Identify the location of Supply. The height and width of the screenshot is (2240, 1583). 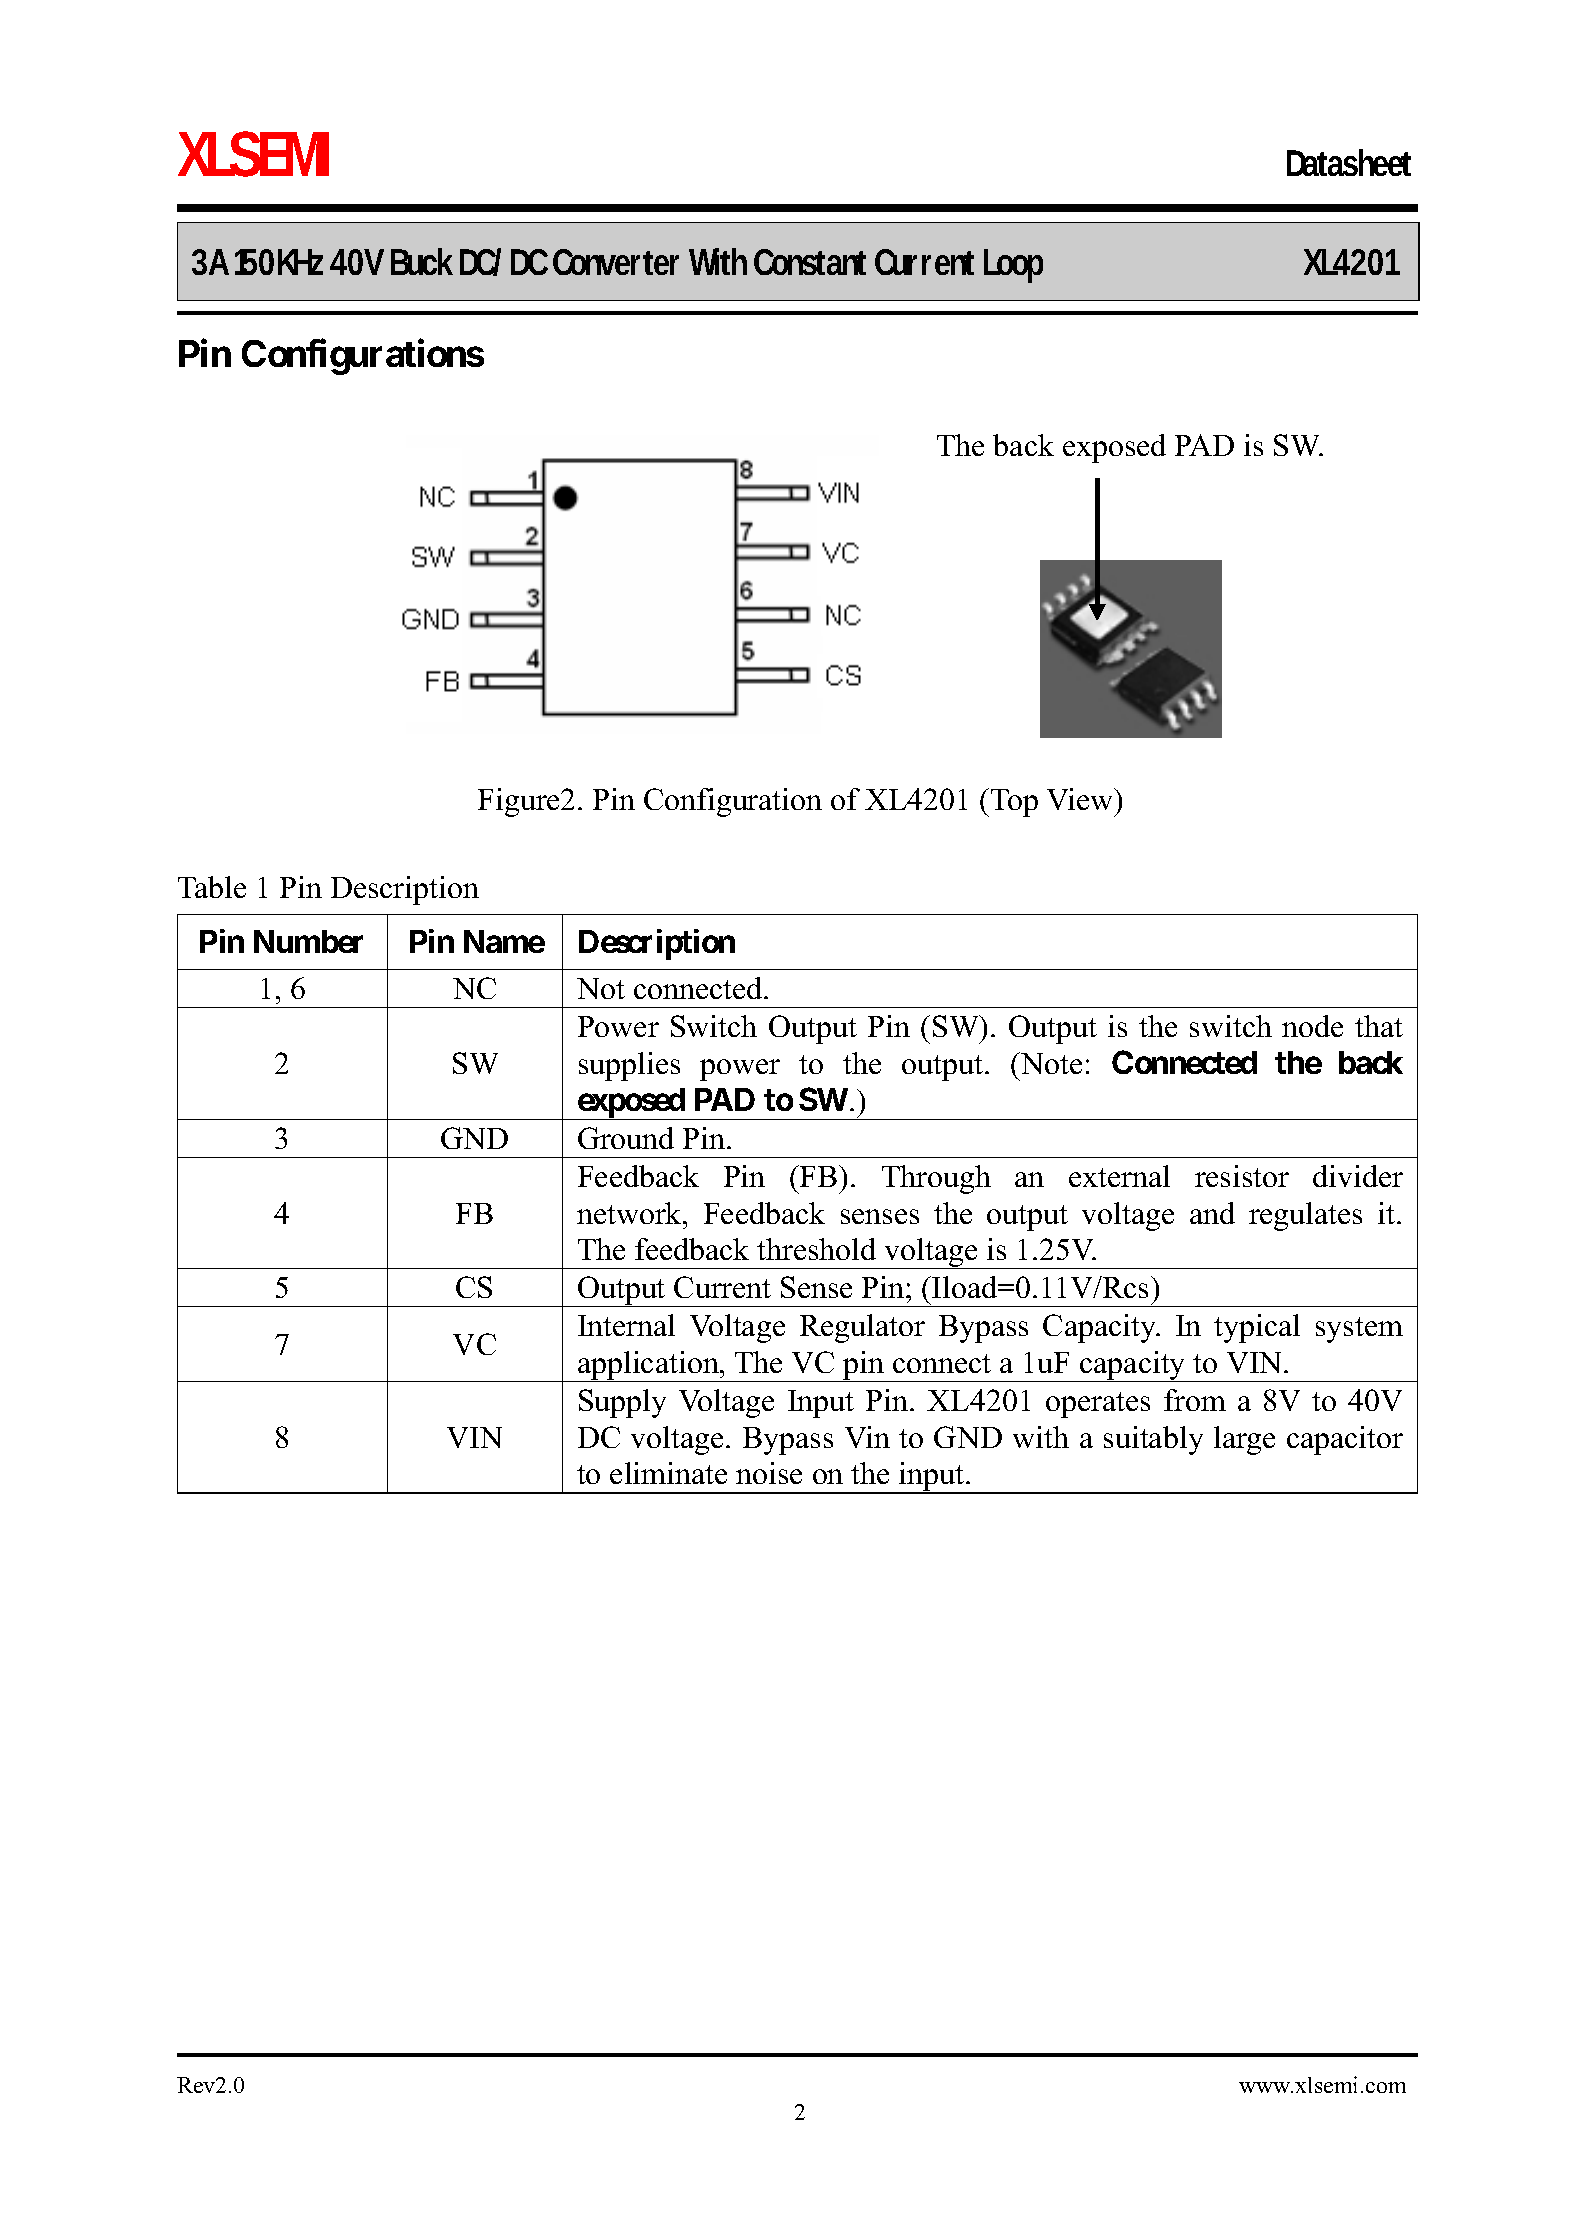
(622, 1403).
